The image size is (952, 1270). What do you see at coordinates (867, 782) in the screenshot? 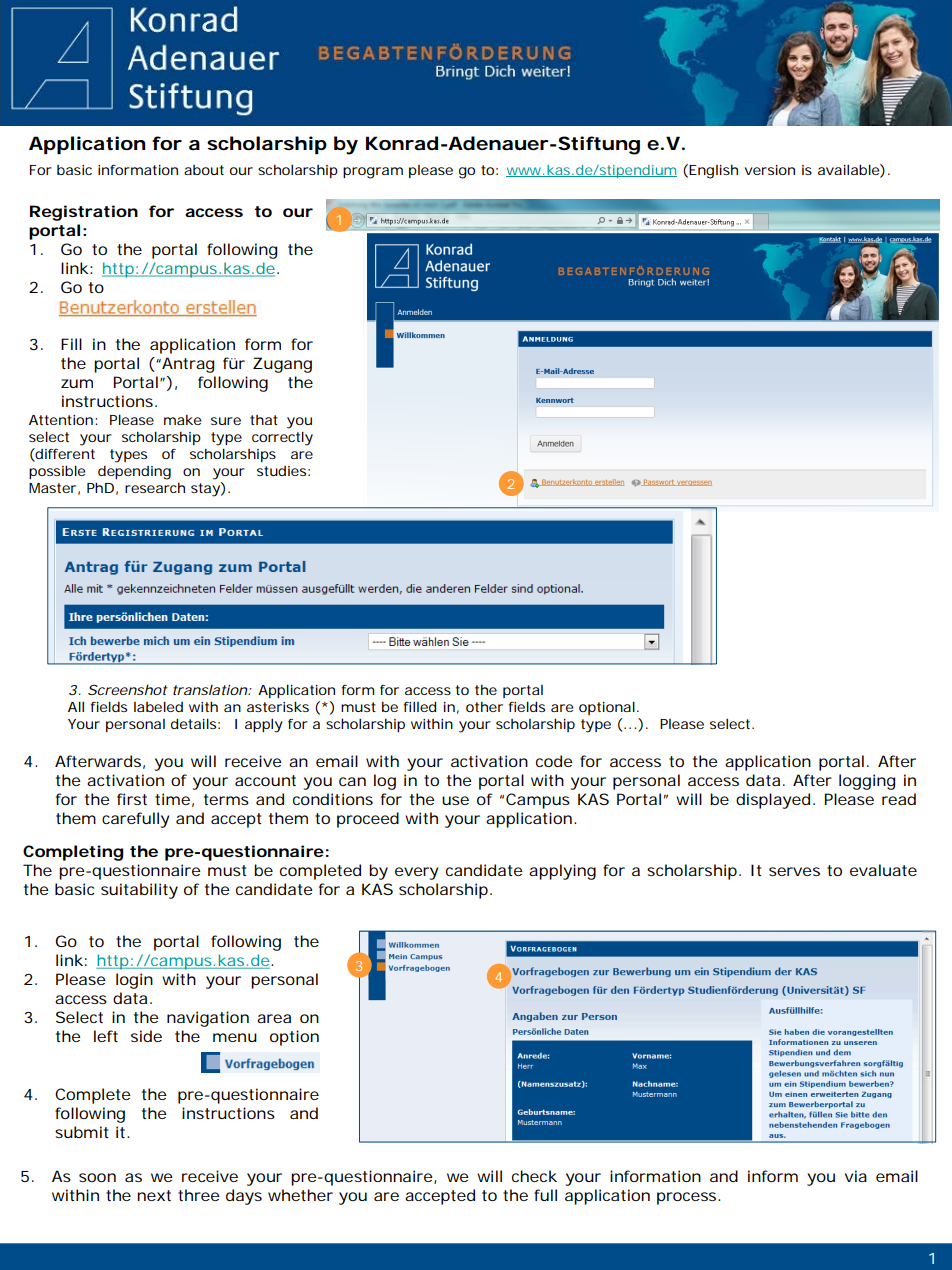
I see `logging` at bounding box center [867, 782].
